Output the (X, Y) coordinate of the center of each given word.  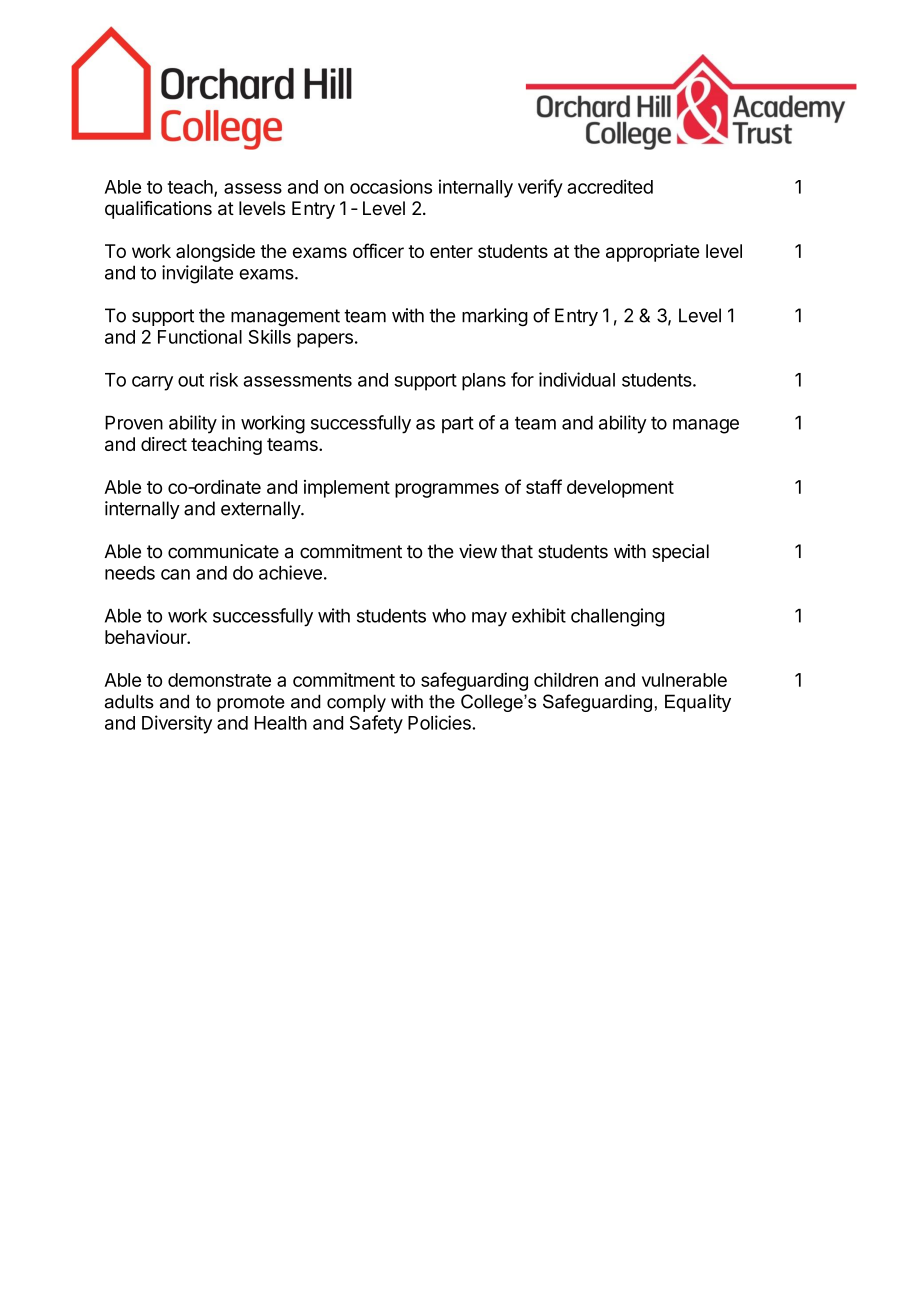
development (620, 489)
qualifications (158, 210)
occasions (391, 186)
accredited (610, 186)
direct (164, 444)
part (458, 424)
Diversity (177, 724)
